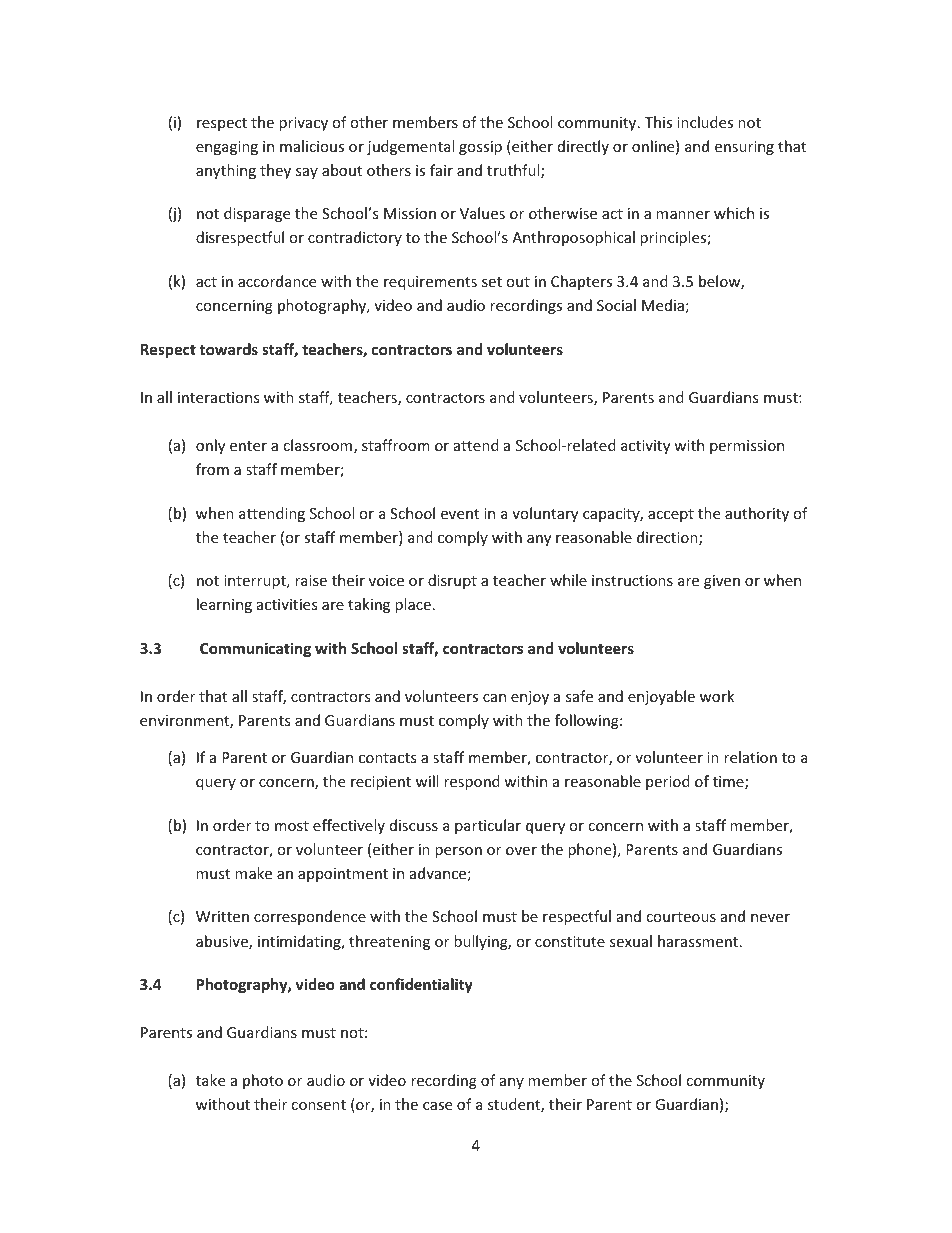  I want to click on gossip, so click(480, 148).
